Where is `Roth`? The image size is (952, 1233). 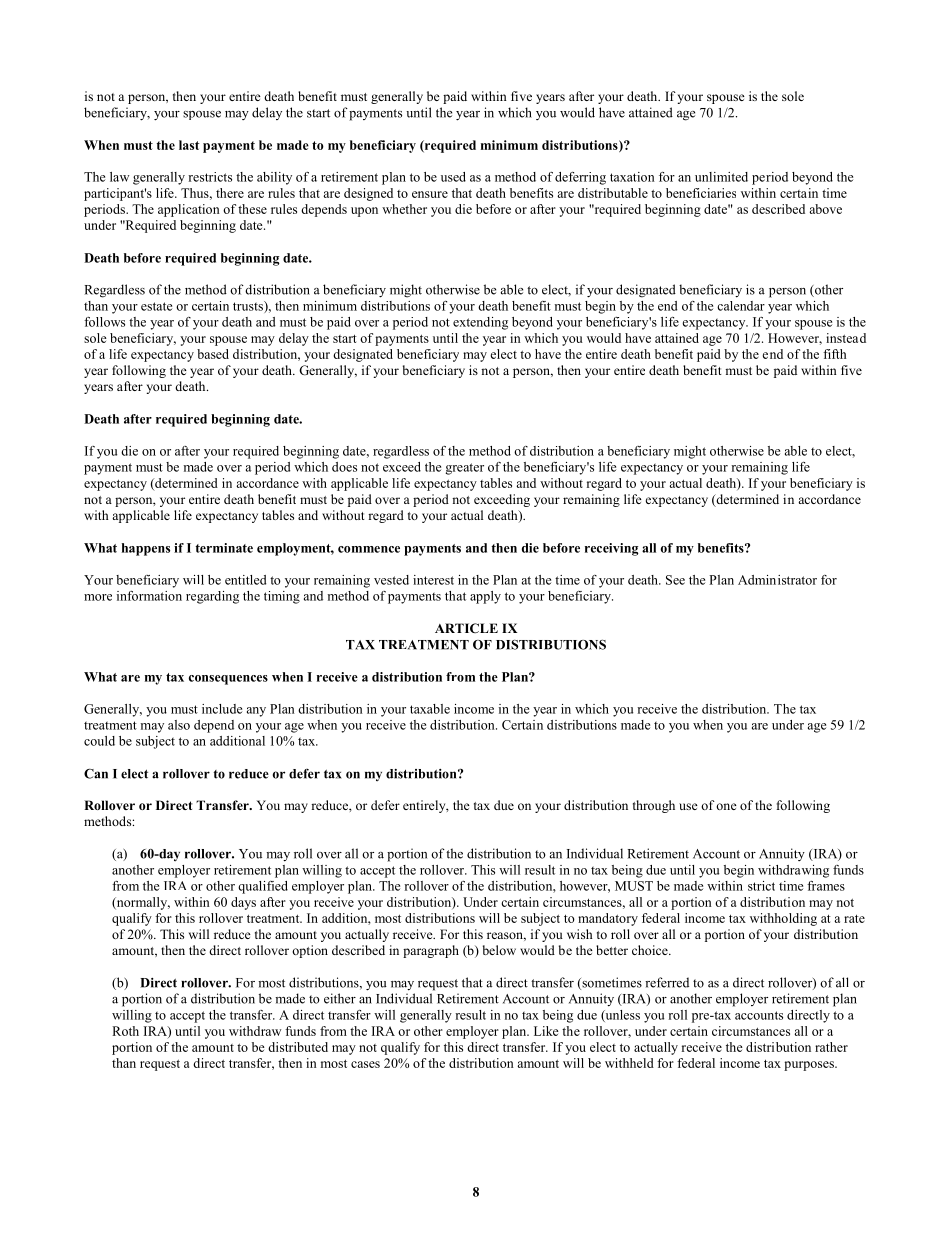
Roth is located at coordinates (125, 1031).
